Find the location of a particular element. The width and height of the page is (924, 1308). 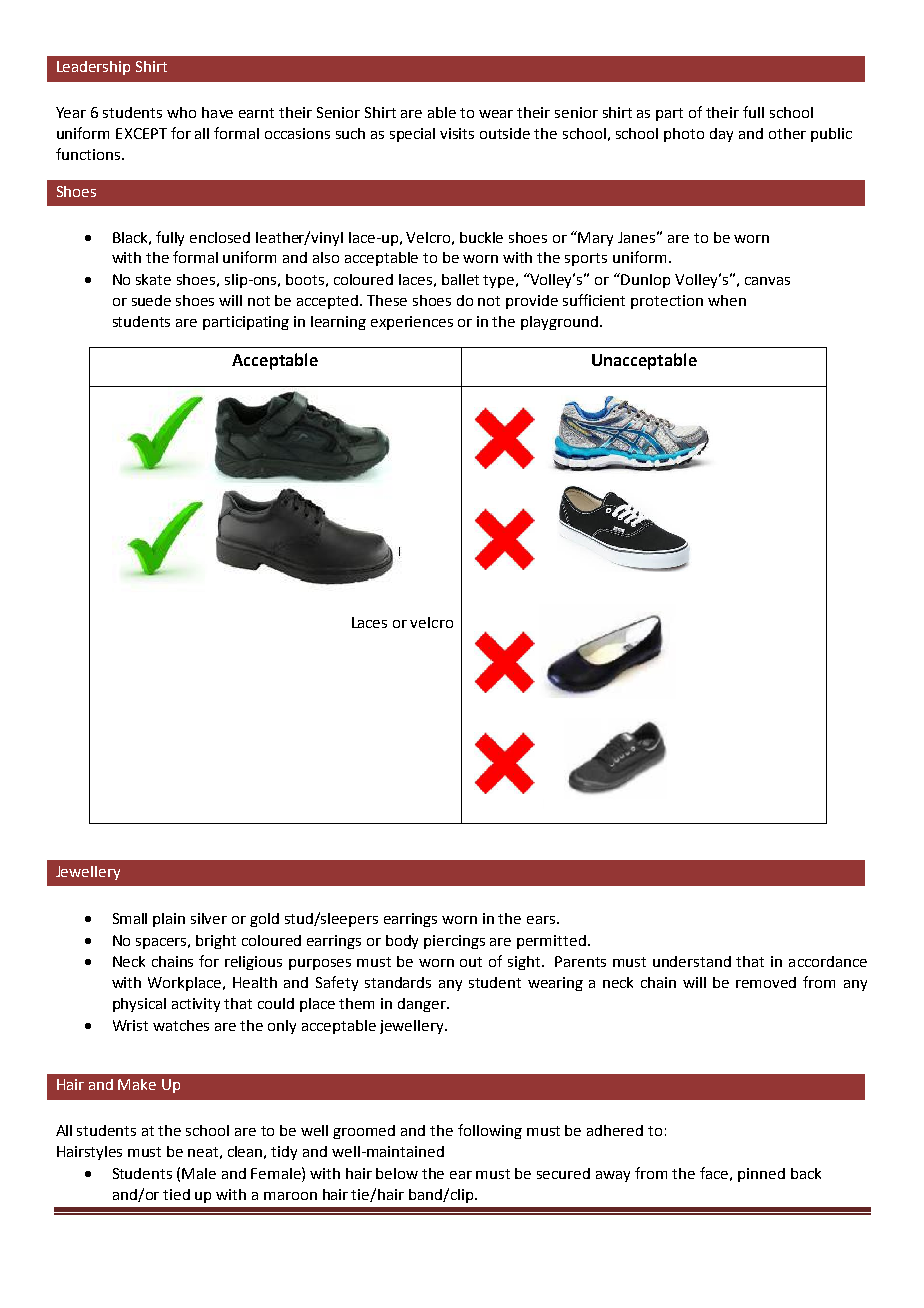

day is located at coordinates (721, 135).
